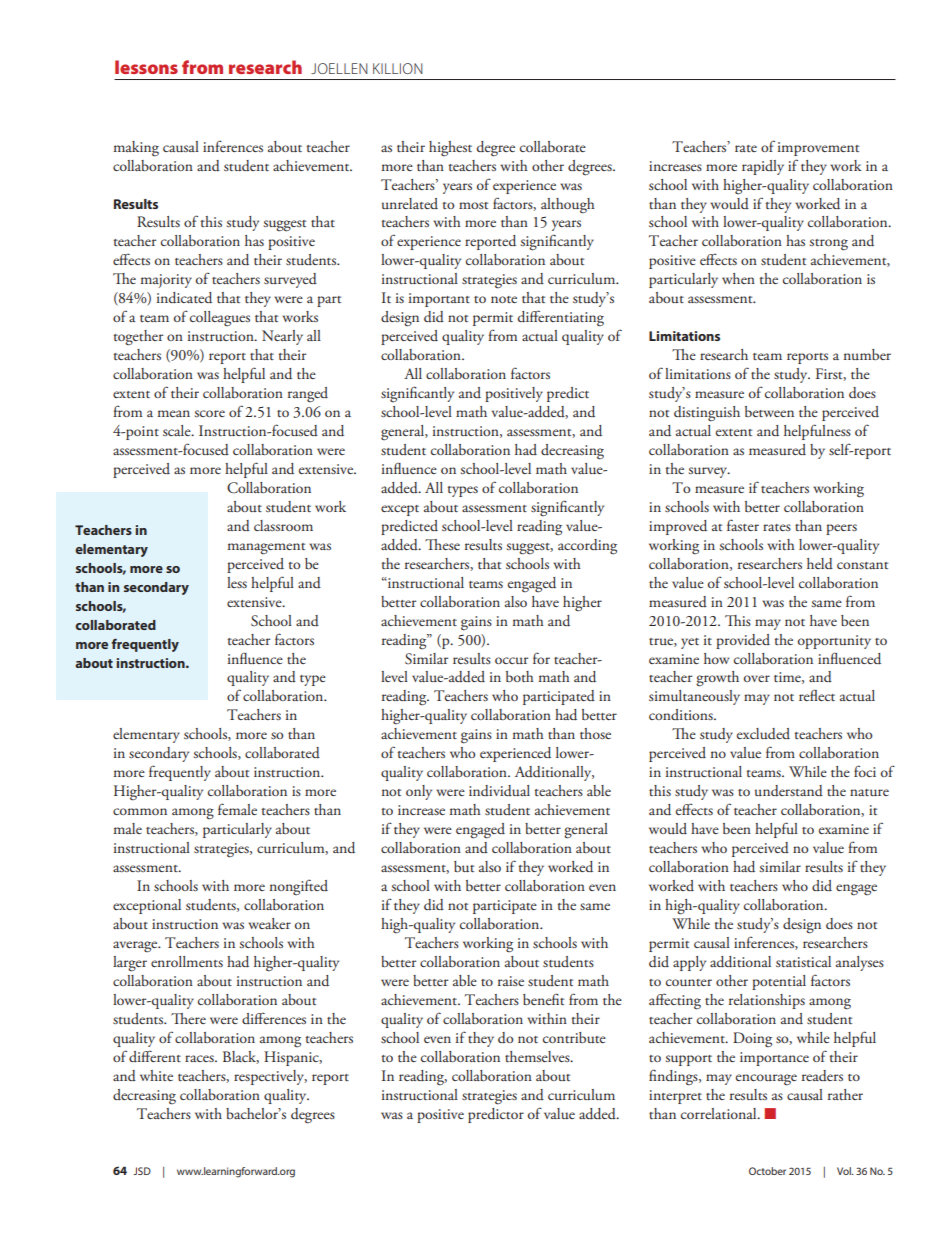 Image resolution: width=952 pixels, height=1237 pixels. I want to click on making, so click(136, 149).
